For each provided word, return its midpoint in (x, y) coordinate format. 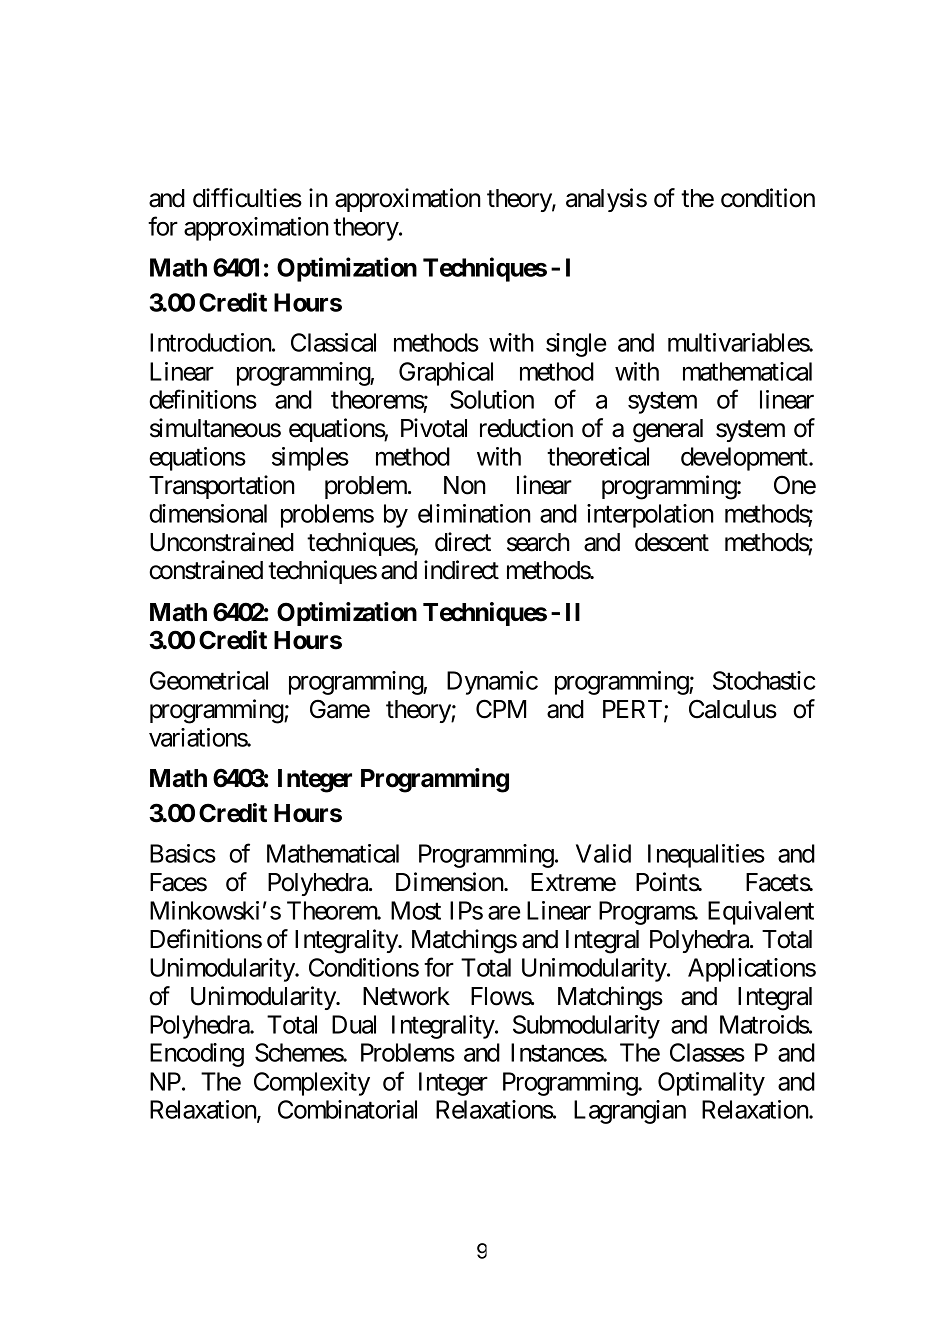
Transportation (222, 487)
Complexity (312, 1084)
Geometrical (209, 680)
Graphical (446, 374)
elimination (474, 513)
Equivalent (761, 913)
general (668, 431)
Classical (333, 342)
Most (416, 910)
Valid (603, 853)
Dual (354, 1024)
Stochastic (764, 680)
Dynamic (492, 683)
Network (406, 996)
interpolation (650, 516)
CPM (501, 709)
